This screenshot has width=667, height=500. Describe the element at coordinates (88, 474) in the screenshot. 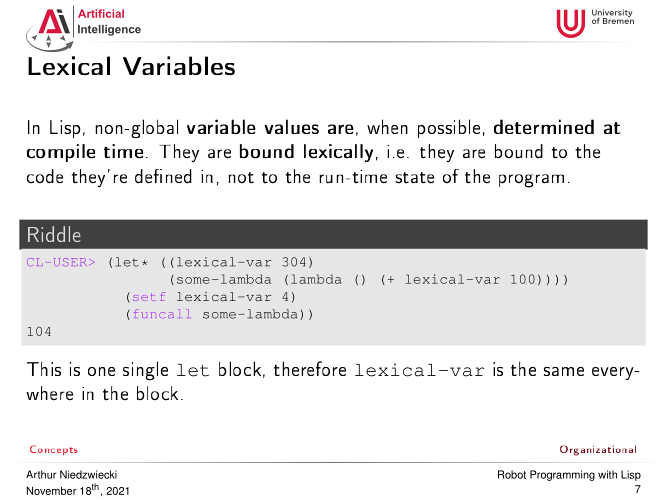

I see `Niedzwiecki` at that location.
